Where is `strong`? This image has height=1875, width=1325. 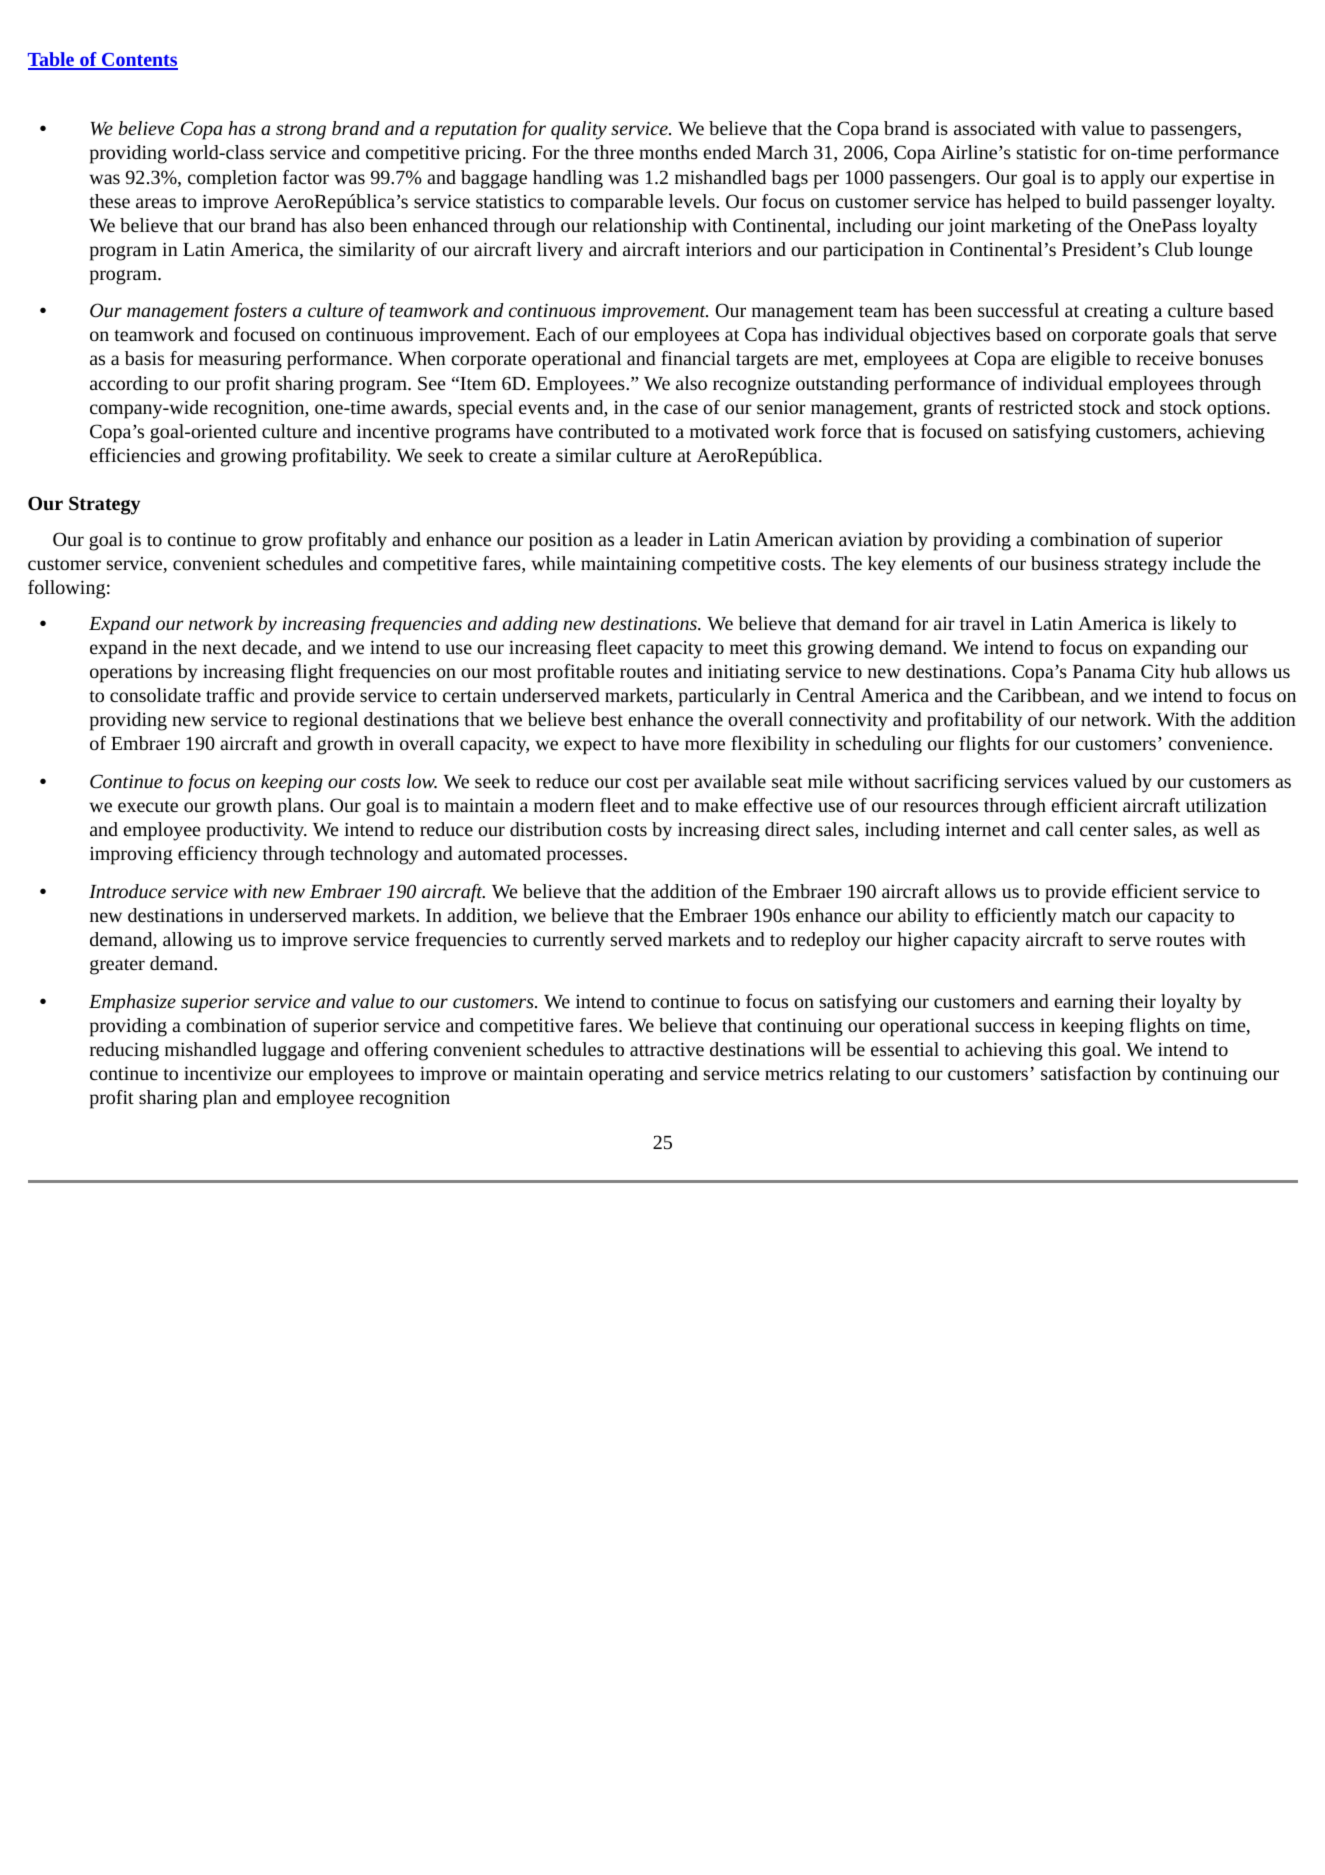 strong is located at coordinates (301, 131).
